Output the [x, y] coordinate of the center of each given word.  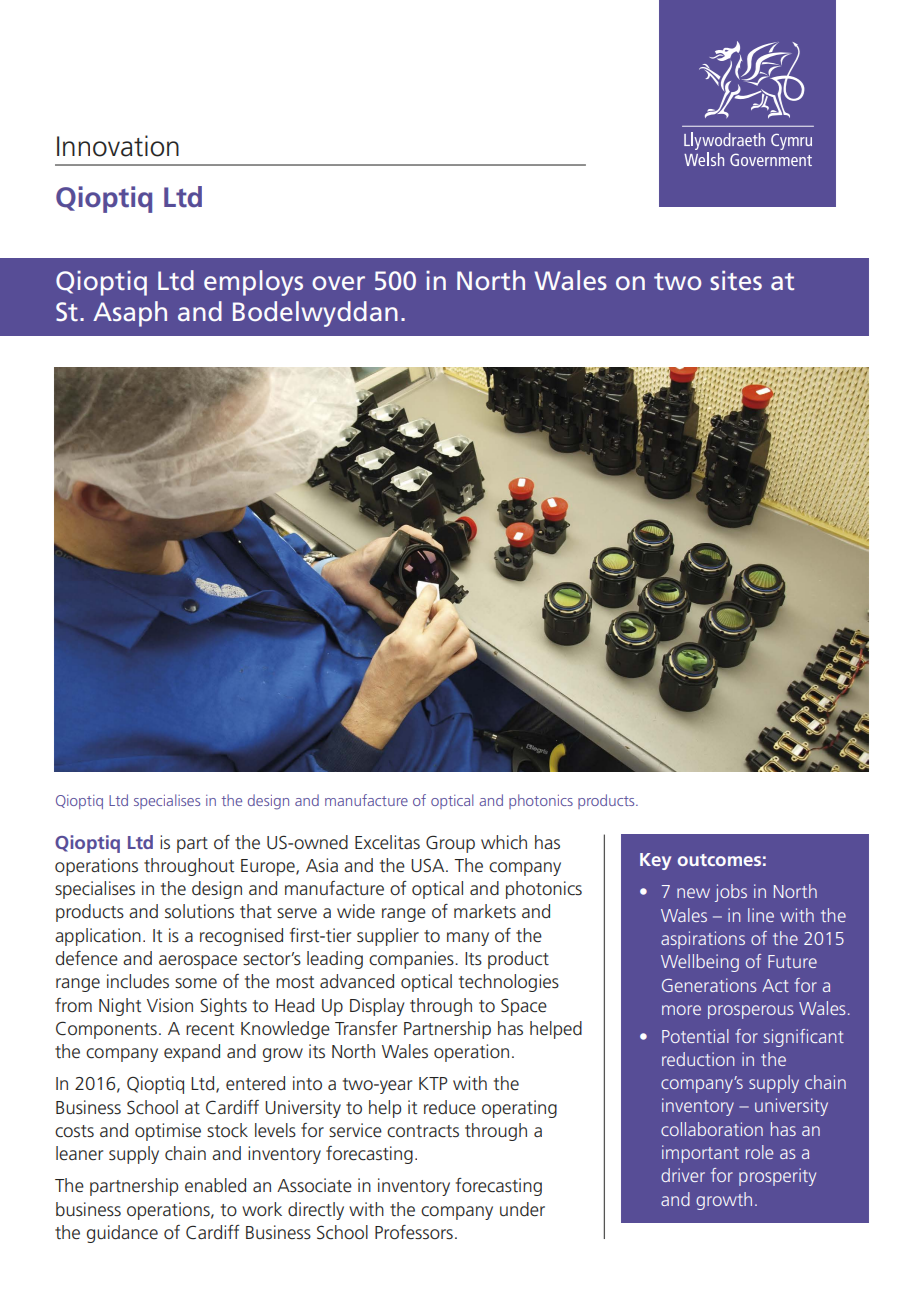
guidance [122, 1234]
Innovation [118, 146]
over [338, 283]
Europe [269, 867]
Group [450, 844]
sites [736, 280]
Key [655, 861]
